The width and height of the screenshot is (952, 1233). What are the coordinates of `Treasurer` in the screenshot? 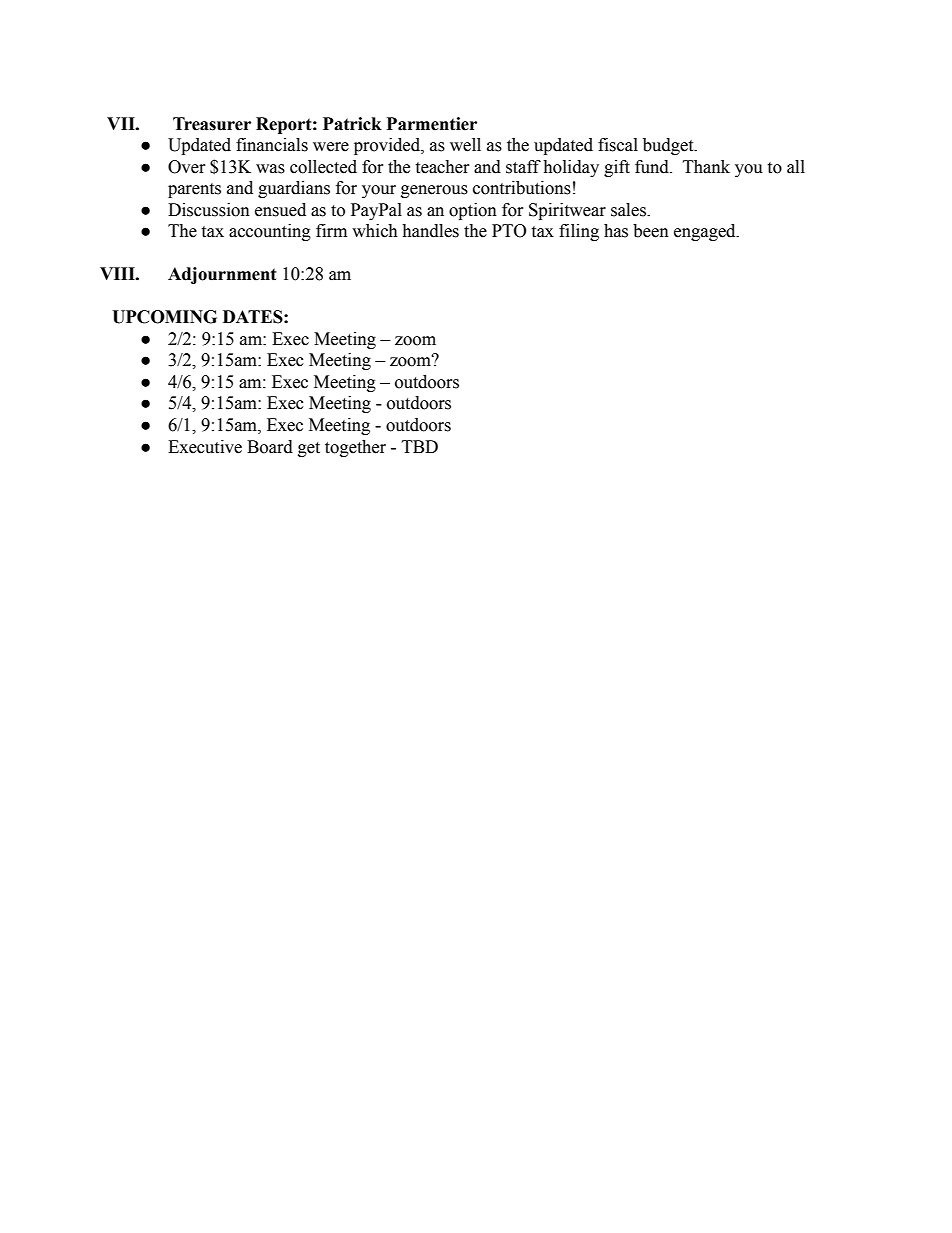 It's located at (212, 124).
